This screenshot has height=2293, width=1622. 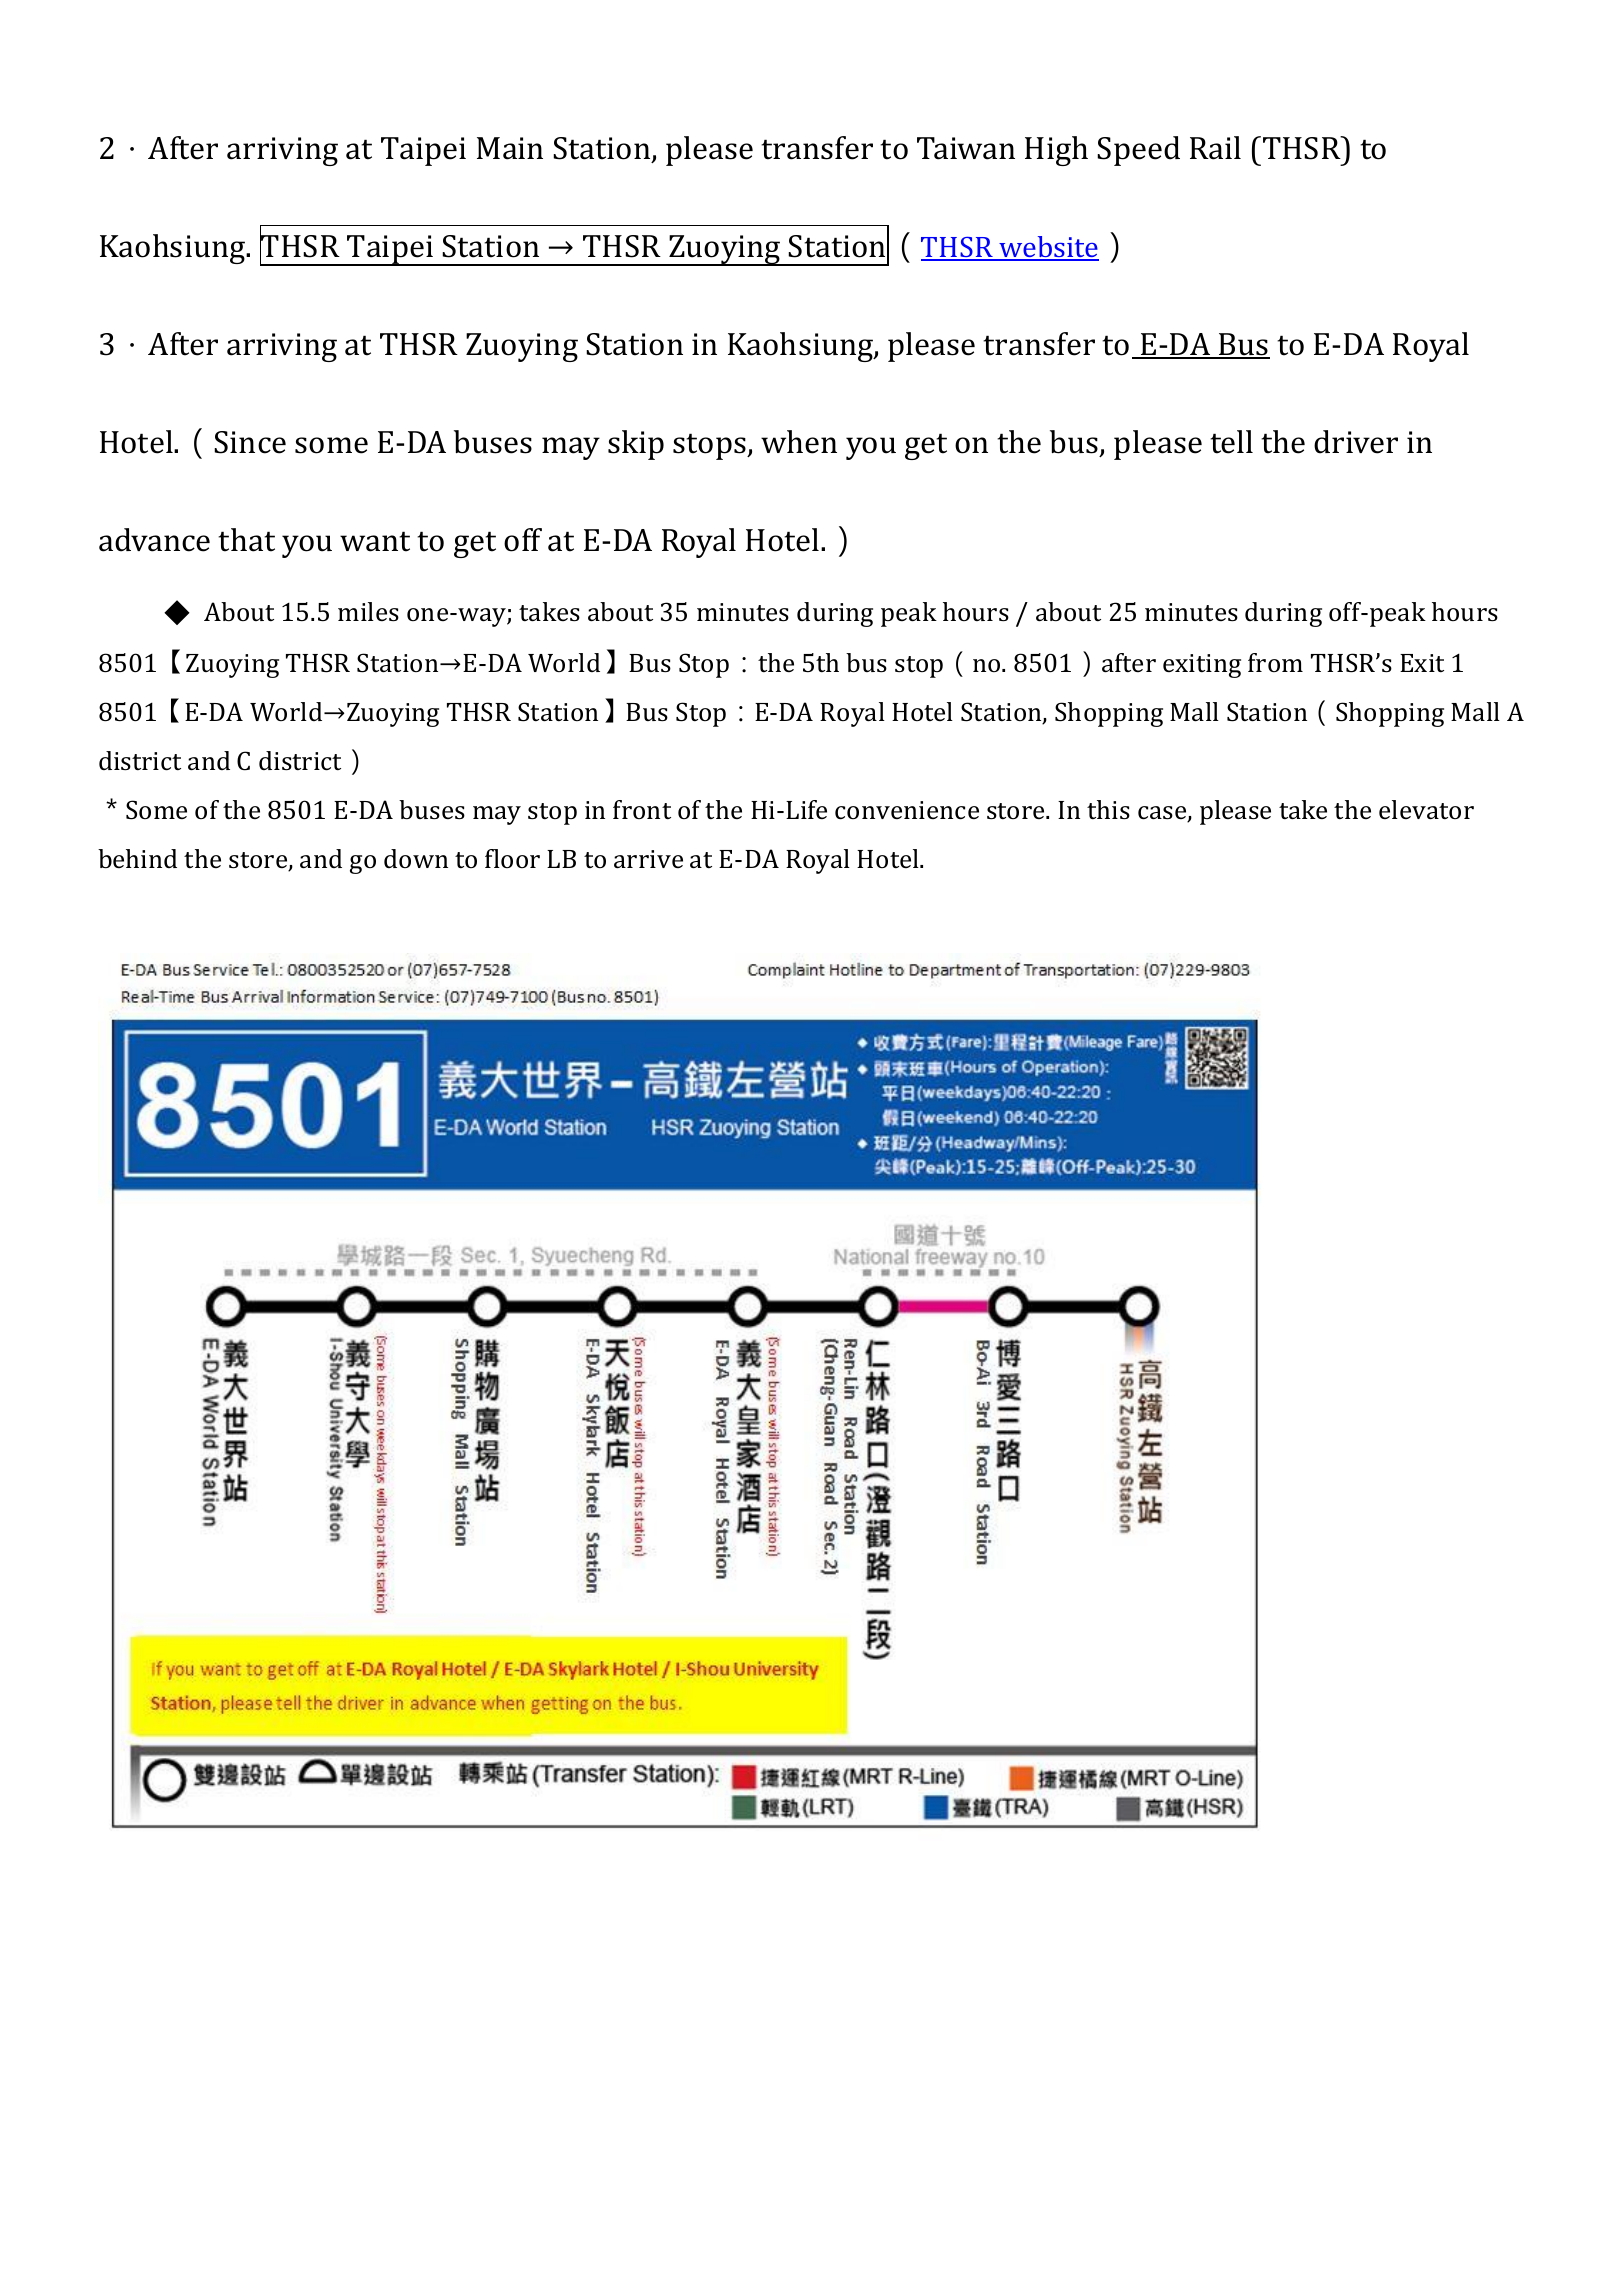 What do you see at coordinates (966, 148) in the screenshot?
I see `Taiwan` at bounding box center [966, 148].
